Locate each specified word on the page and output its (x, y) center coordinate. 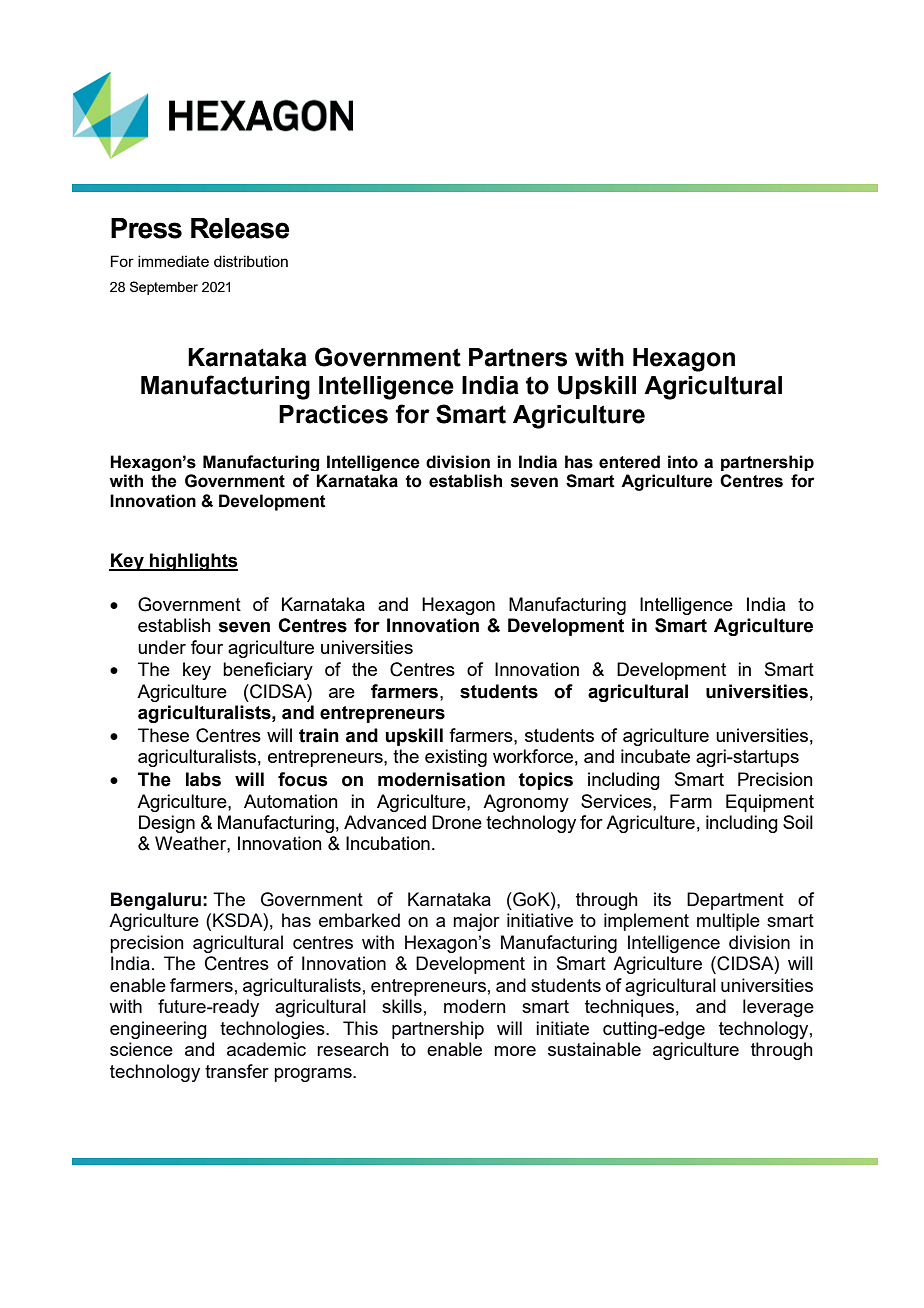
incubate (655, 756)
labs (203, 779)
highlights (193, 562)
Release (240, 228)
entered (629, 462)
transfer (237, 1071)
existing (456, 758)
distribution (251, 261)
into (683, 462)
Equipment (770, 803)
